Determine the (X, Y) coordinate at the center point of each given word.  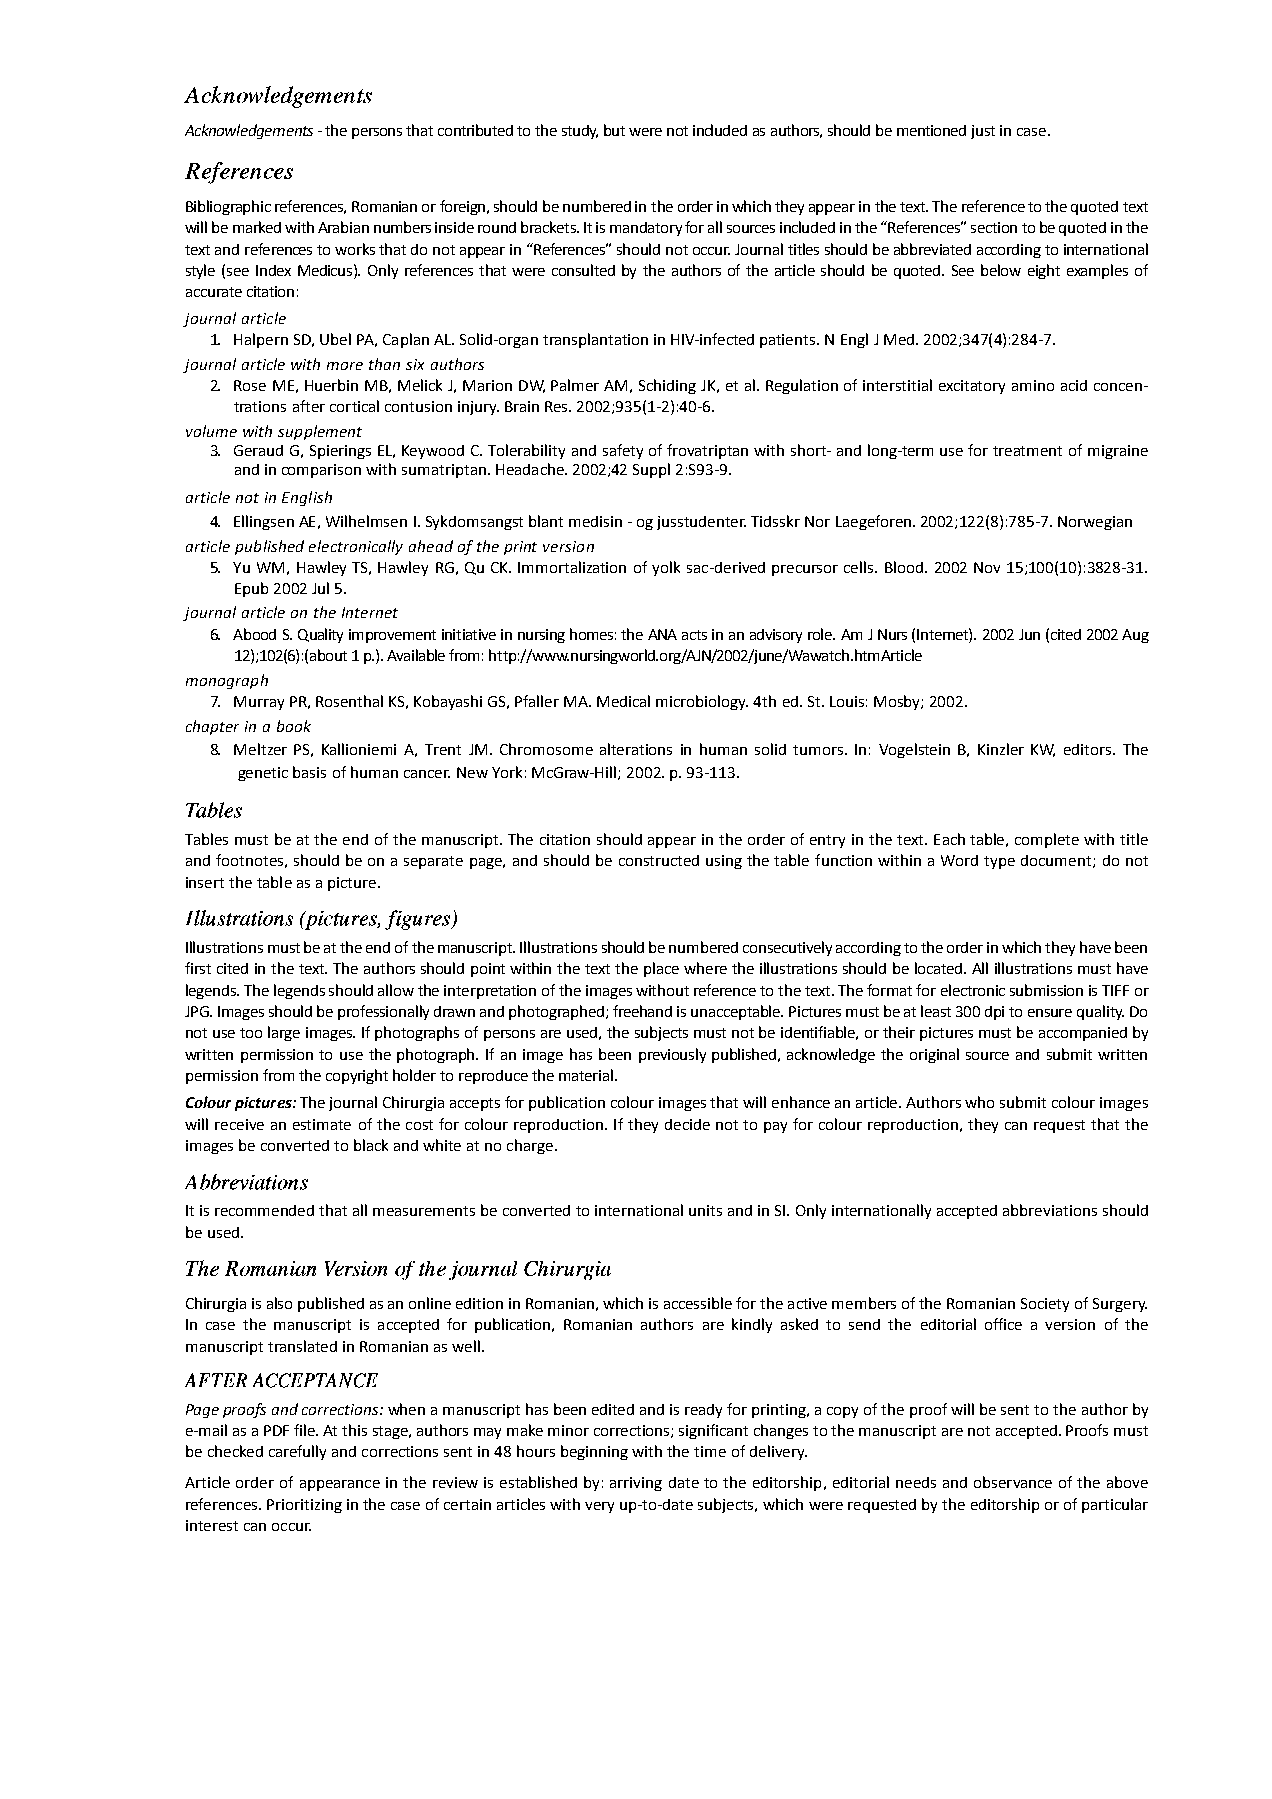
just (983, 132)
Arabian (343, 227)
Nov (987, 567)
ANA (662, 634)
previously (672, 1055)
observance (1013, 1482)
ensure (1050, 1013)
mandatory (646, 229)
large (284, 1033)
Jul (320, 588)
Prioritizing (304, 1506)
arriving (636, 1484)
